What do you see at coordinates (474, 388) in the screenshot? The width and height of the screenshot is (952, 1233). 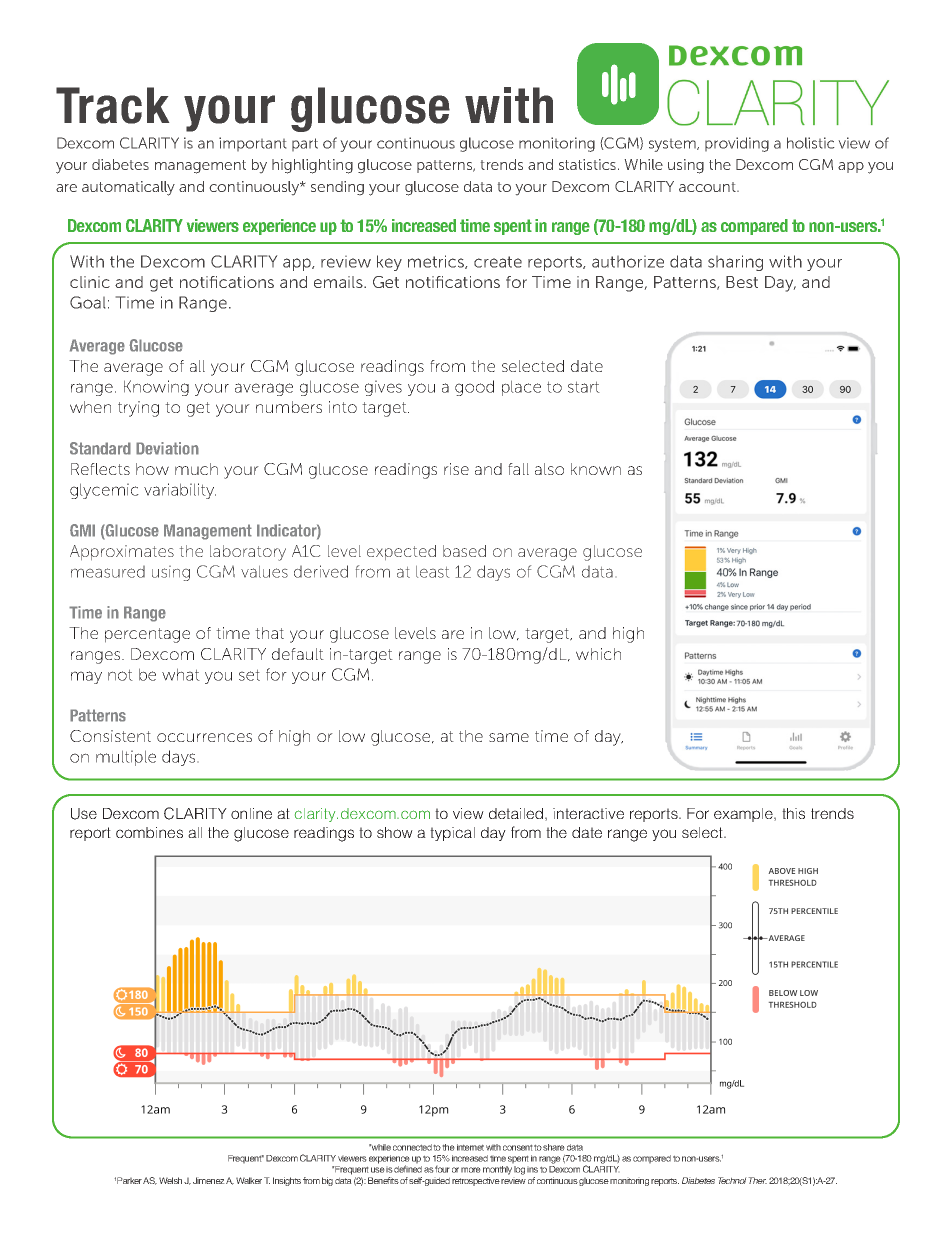 I see `good` at bounding box center [474, 388].
